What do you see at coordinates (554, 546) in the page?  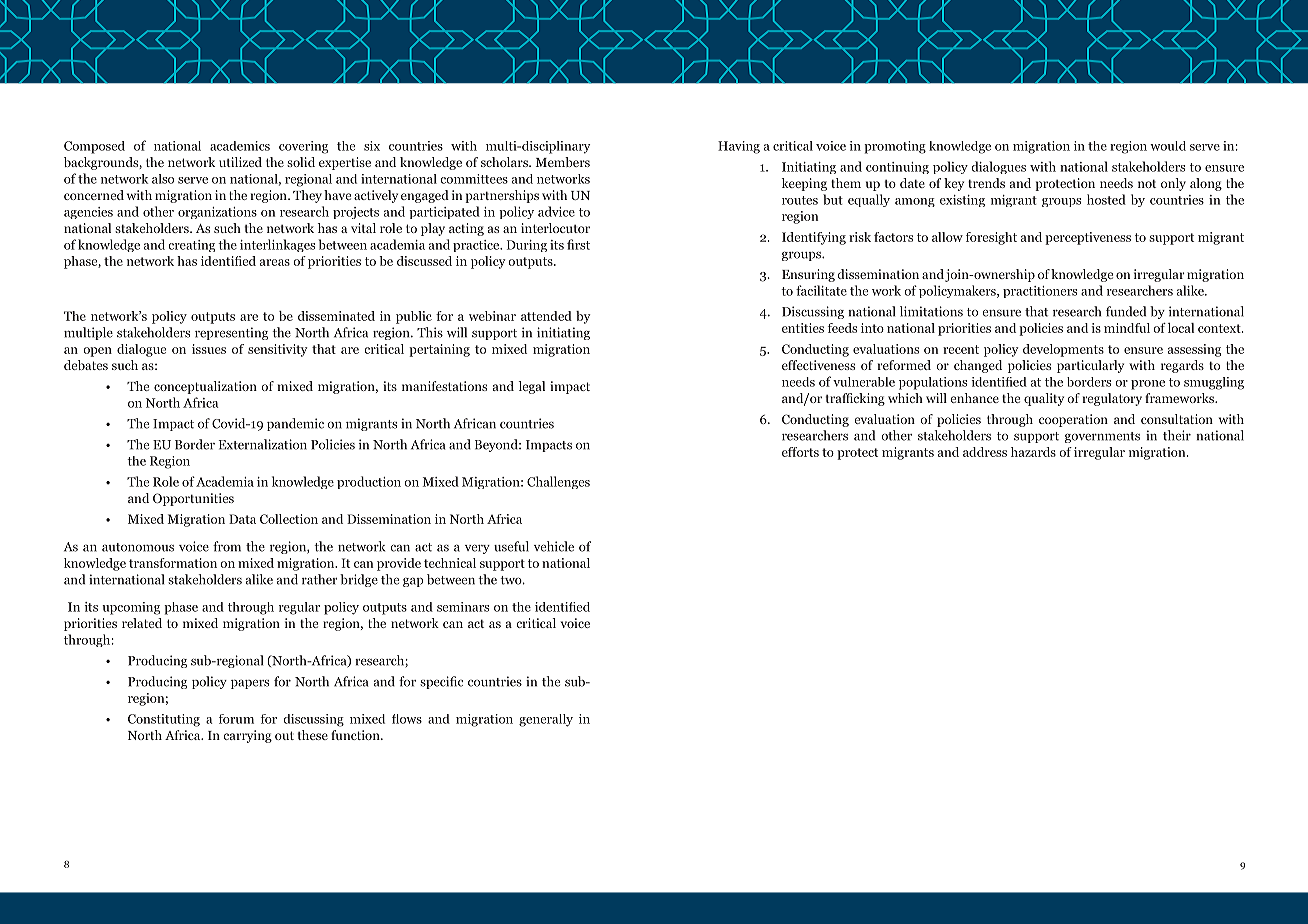 I see `vehicle` at bounding box center [554, 546].
